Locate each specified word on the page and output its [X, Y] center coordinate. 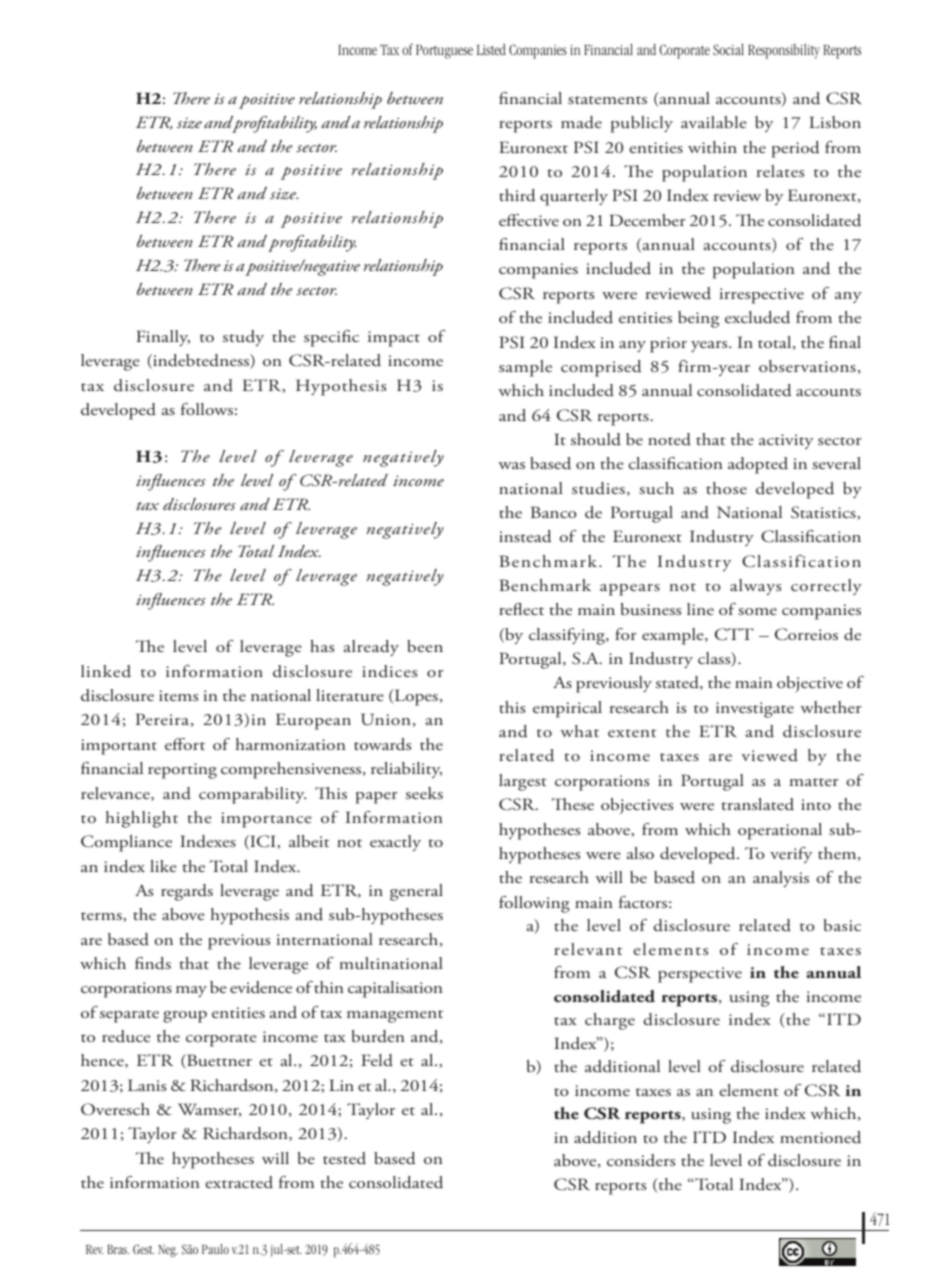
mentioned [820, 1137]
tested [344, 1158]
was [511, 465]
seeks [424, 793]
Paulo [215, 1249]
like [163, 866]
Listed [491, 49]
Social [728, 49]
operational [780, 831]
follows [207, 409]
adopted [758, 465]
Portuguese [444, 52]
